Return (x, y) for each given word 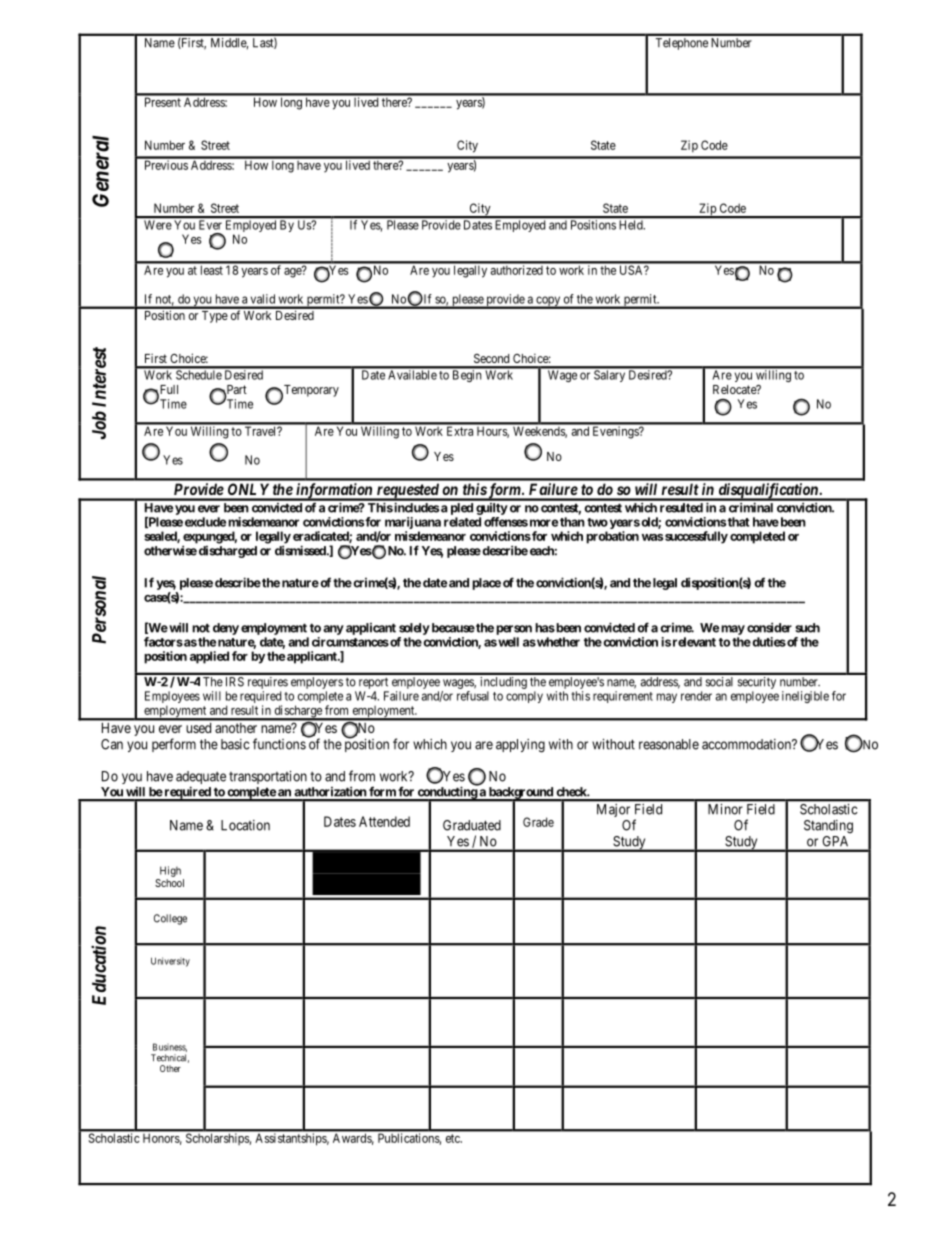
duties (768, 642)
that (737, 522)
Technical (170, 1058)
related (462, 522)
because (452, 628)
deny (226, 629)
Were (158, 225)
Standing (828, 827)
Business (170, 1047)
